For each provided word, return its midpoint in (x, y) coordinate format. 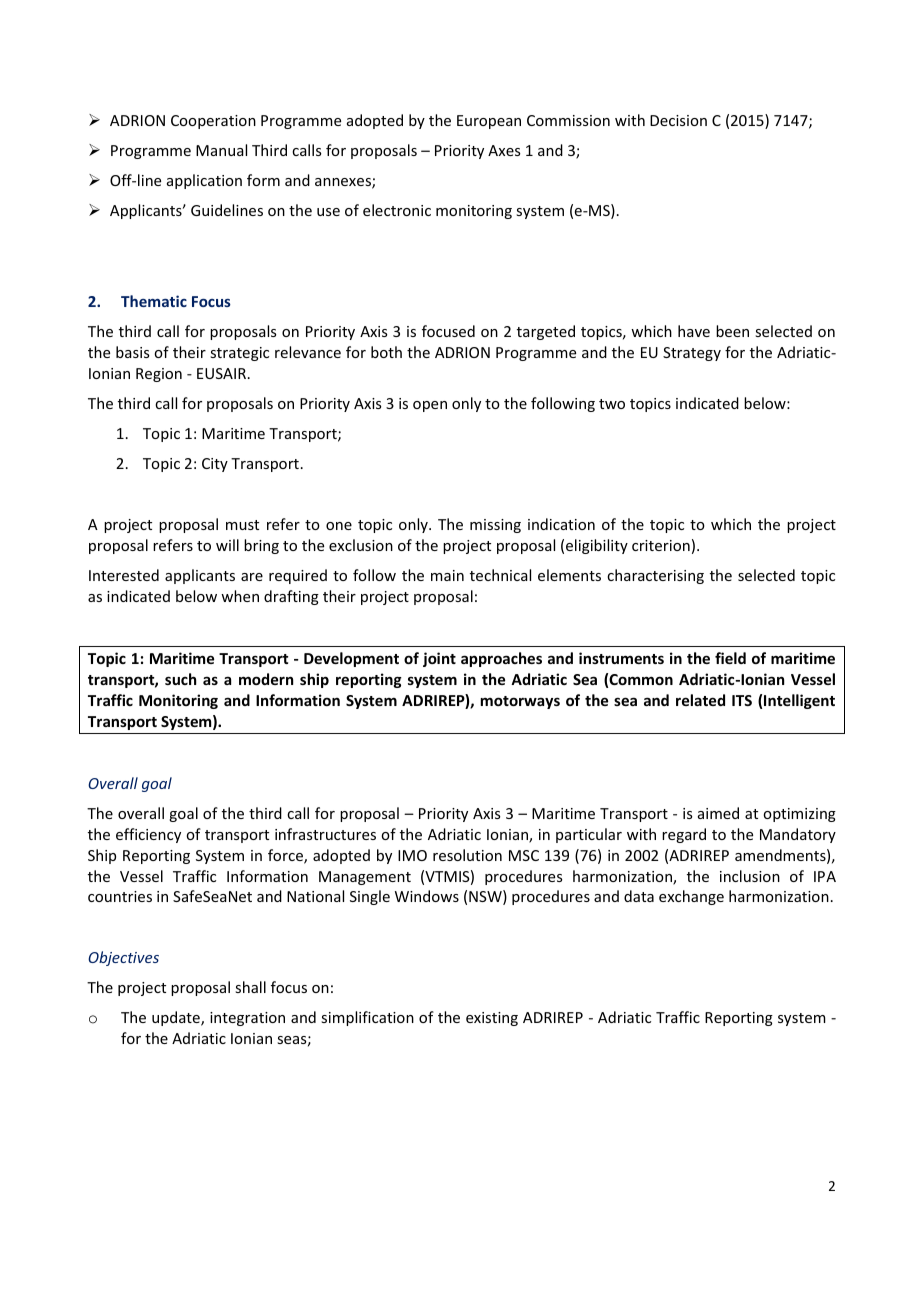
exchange (691, 897)
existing (492, 1019)
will (227, 545)
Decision (678, 120)
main (447, 575)
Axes (504, 150)
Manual (221, 150)
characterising (655, 576)
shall (250, 987)
